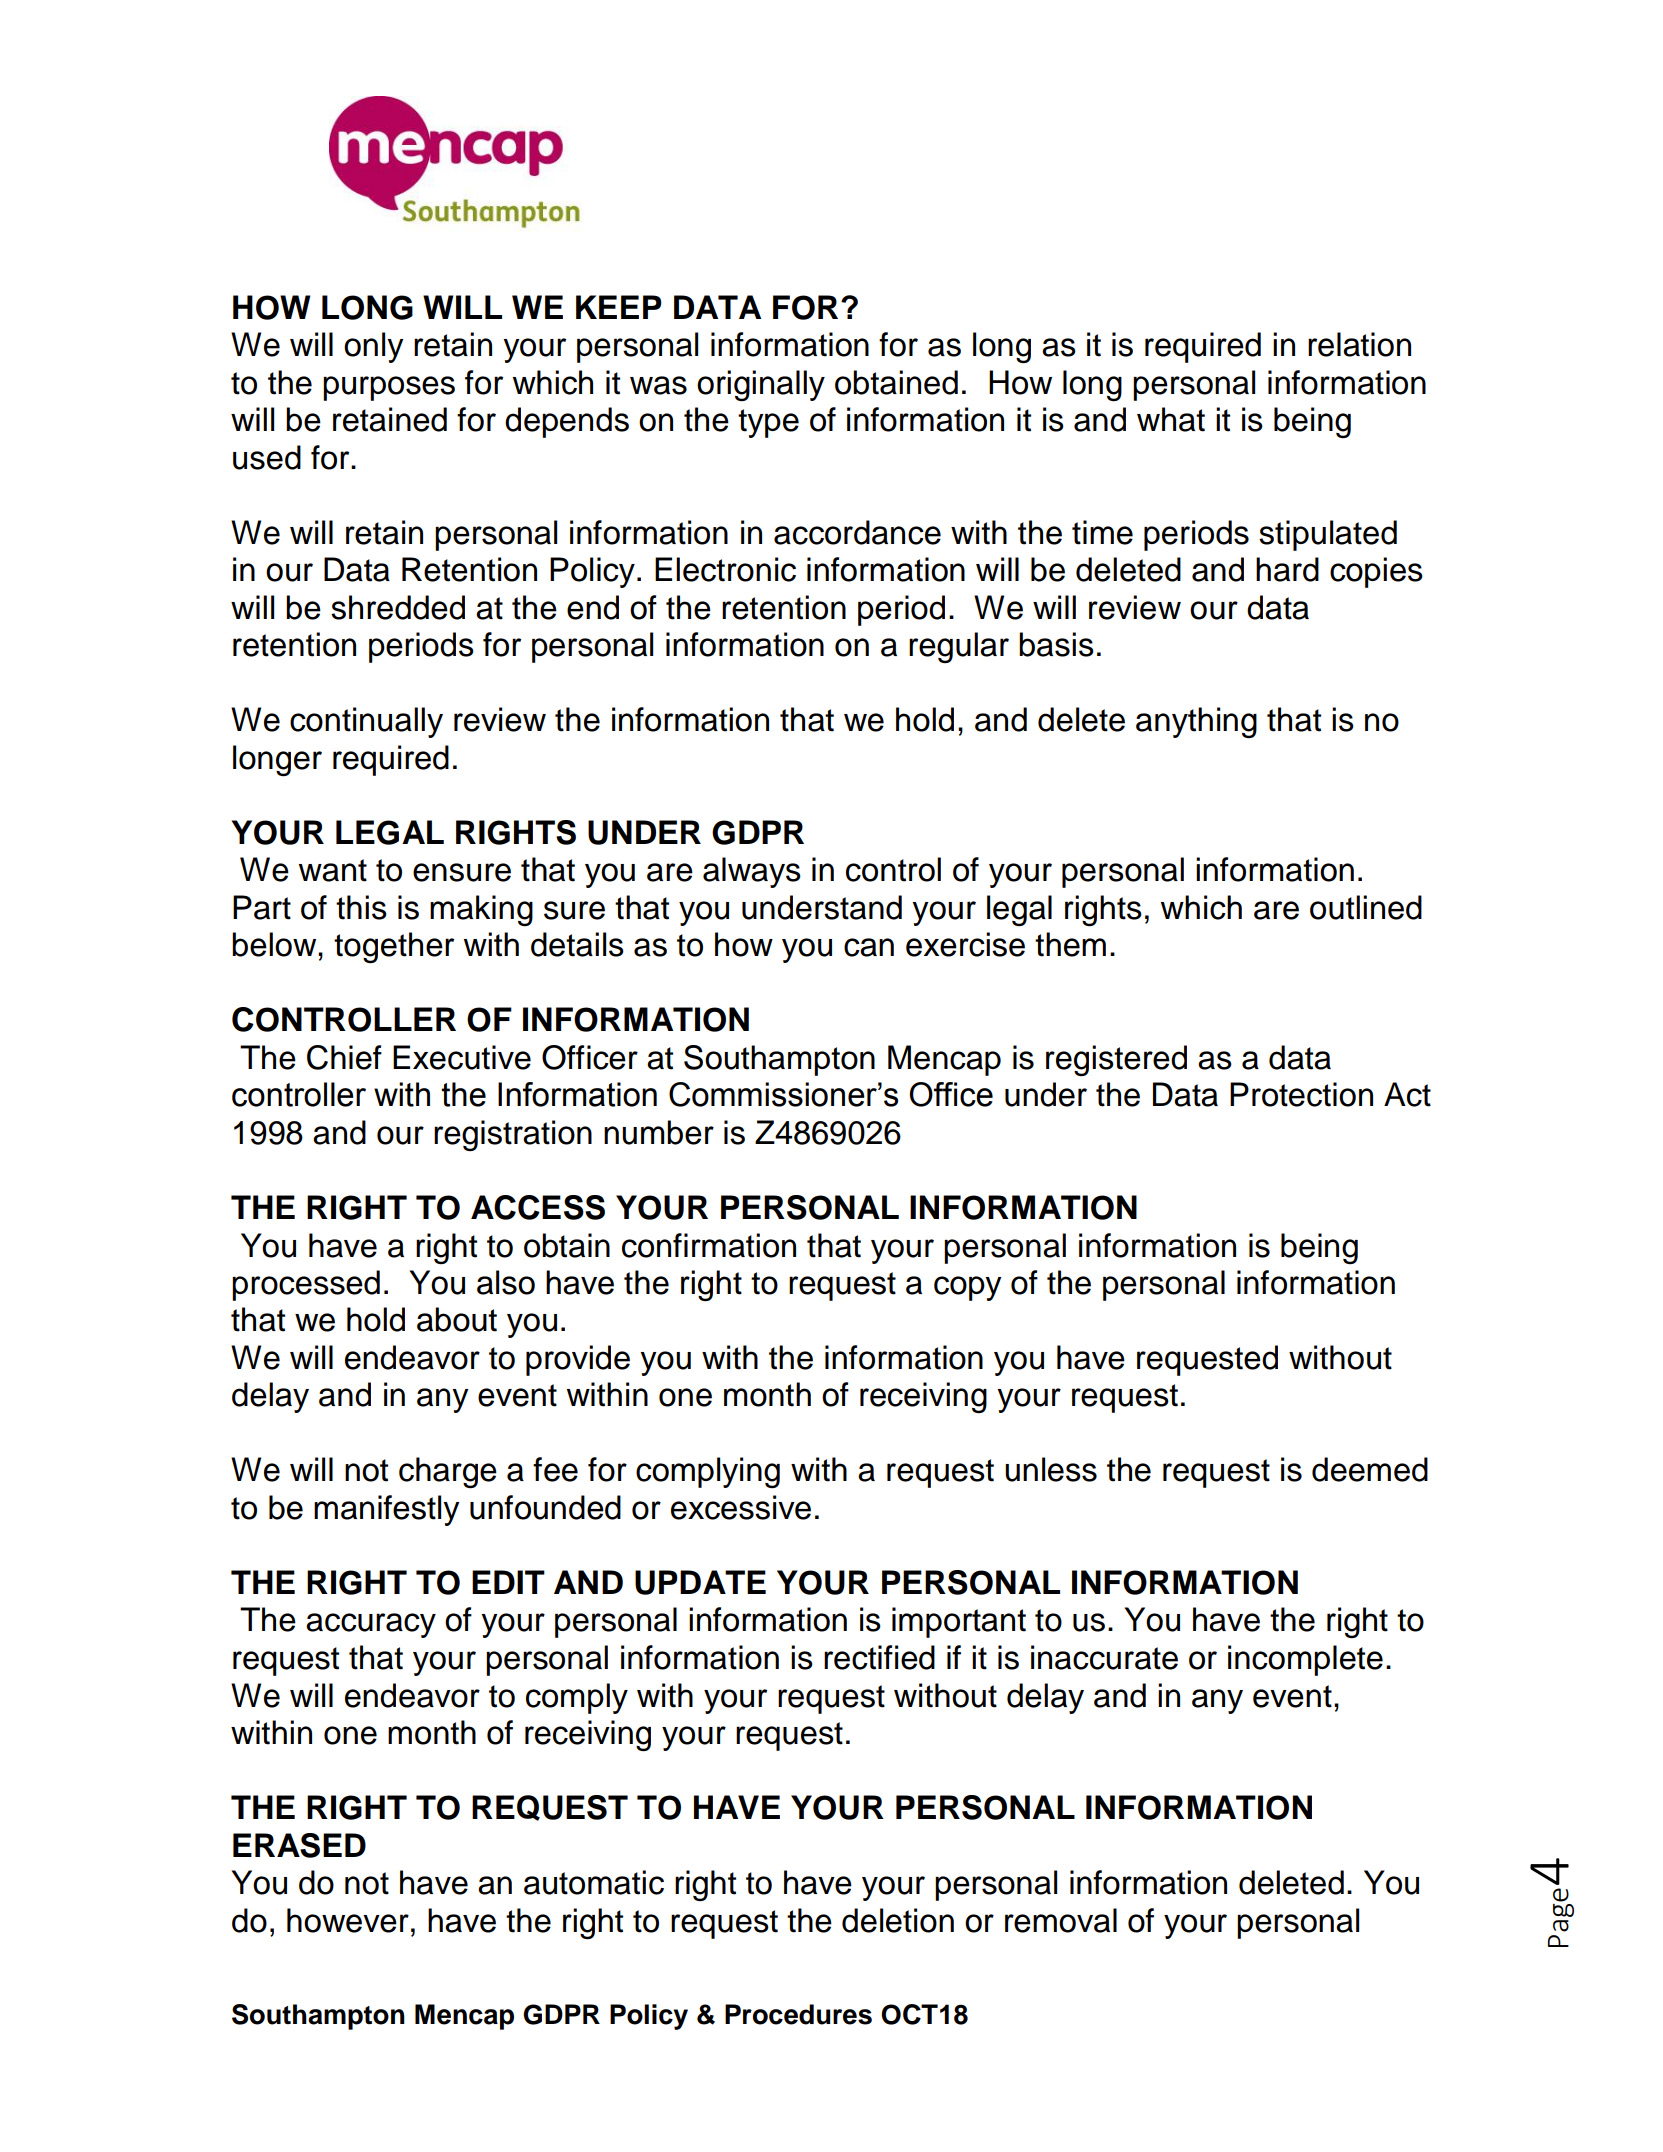 The width and height of the page is (1663, 2152). I want to click on incomplete, so click(1305, 1660).
